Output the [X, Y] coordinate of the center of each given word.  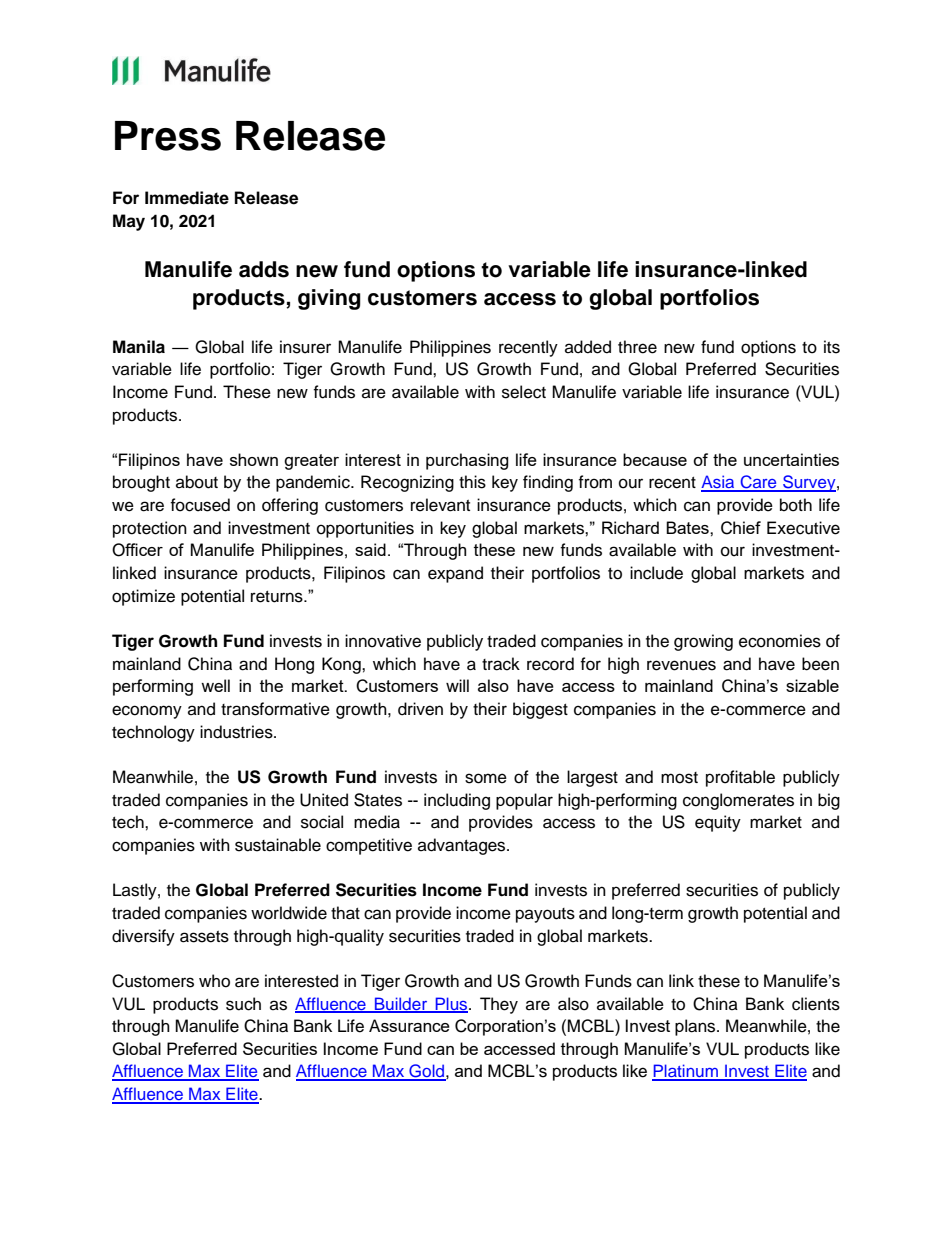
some [486, 778]
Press [168, 136]
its [832, 347]
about [197, 482]
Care [758, 483]
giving [329, 299]
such [243, 1004]
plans [696, 1027]
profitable [740, 778]
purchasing [467, 461]
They [499, 1005]
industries [237, 732]
